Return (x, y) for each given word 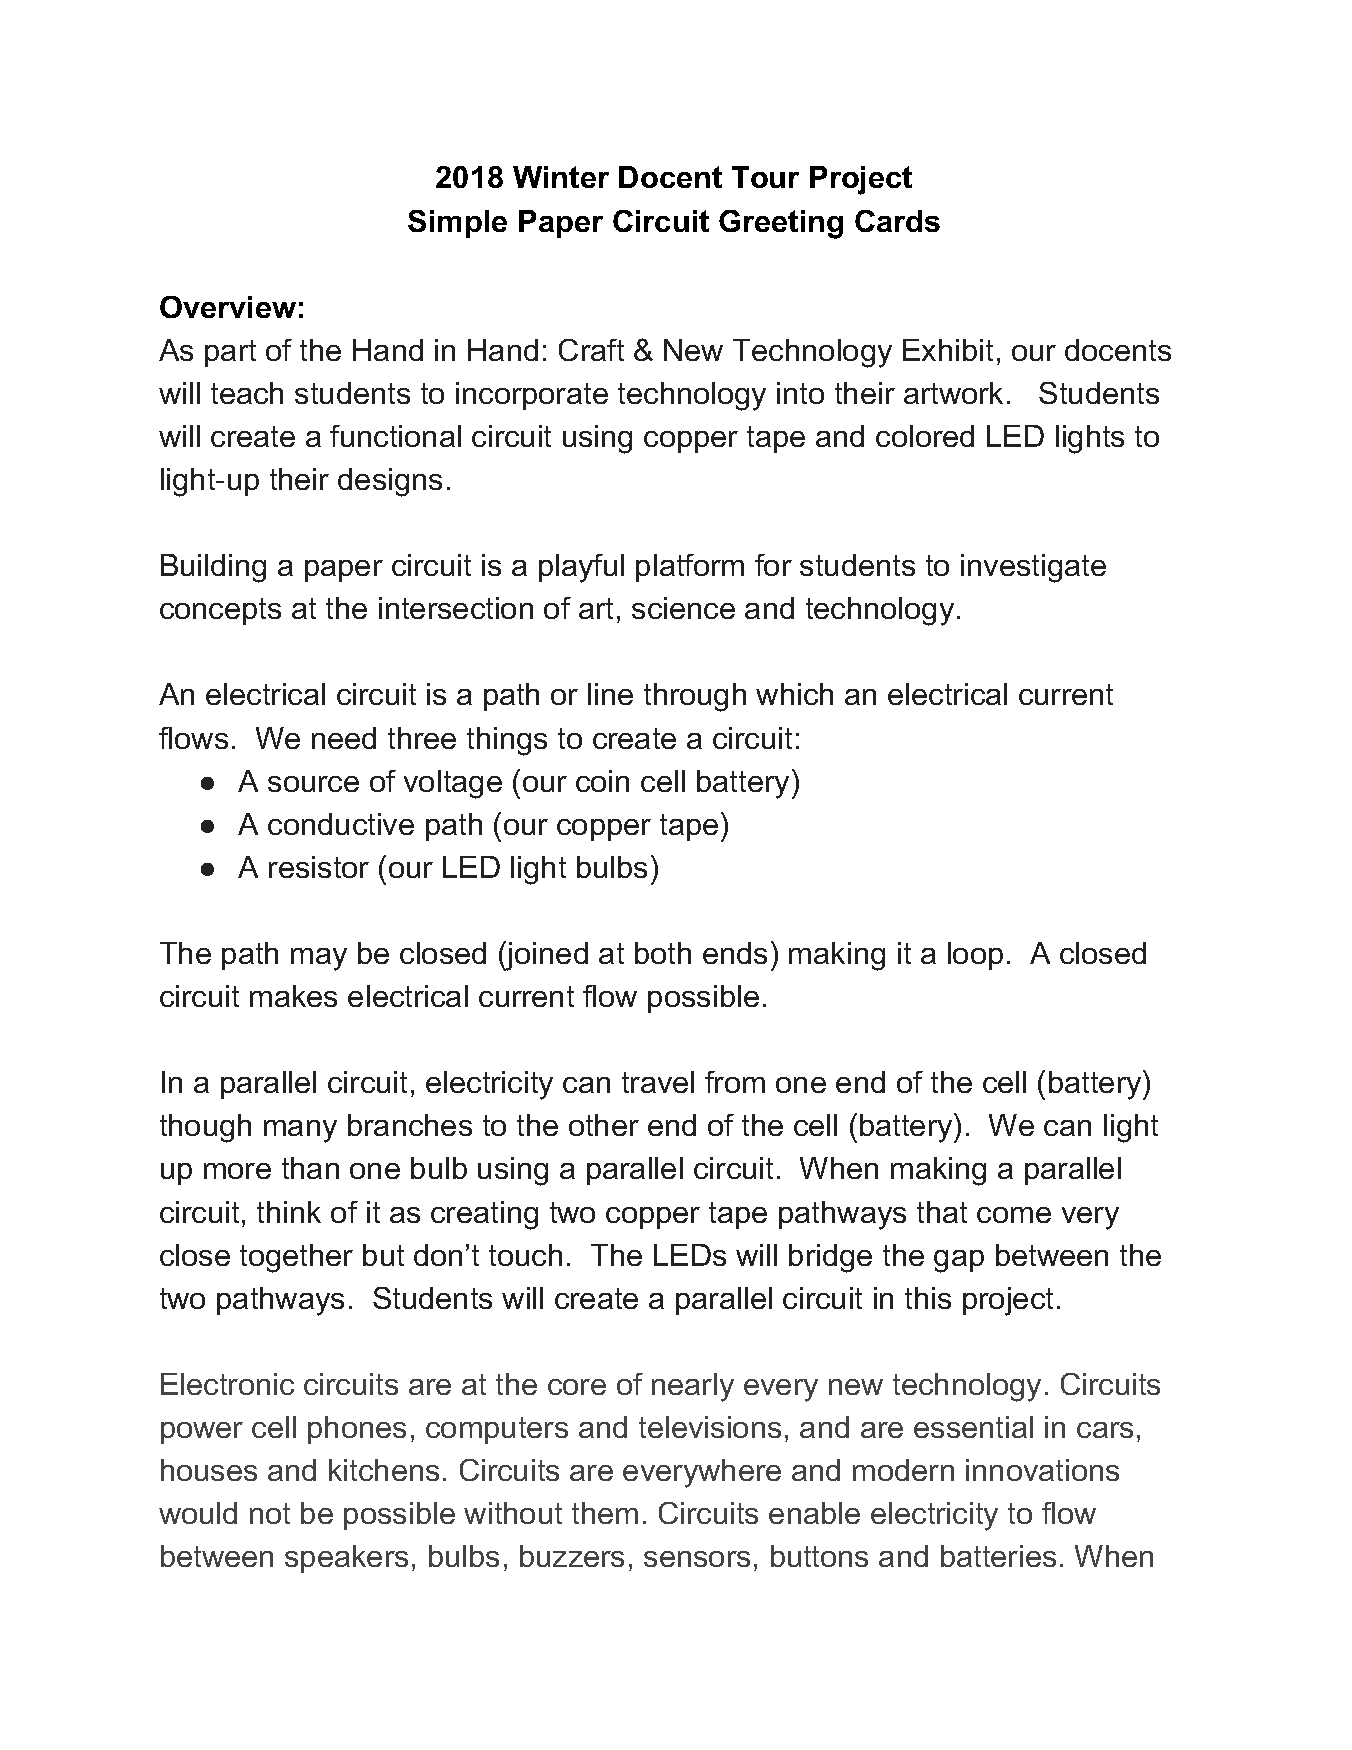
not (270, 1513)
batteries (998, 1556)
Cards (897, 221)
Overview (228, 307)
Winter (561, 177)
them (605, 1513)
